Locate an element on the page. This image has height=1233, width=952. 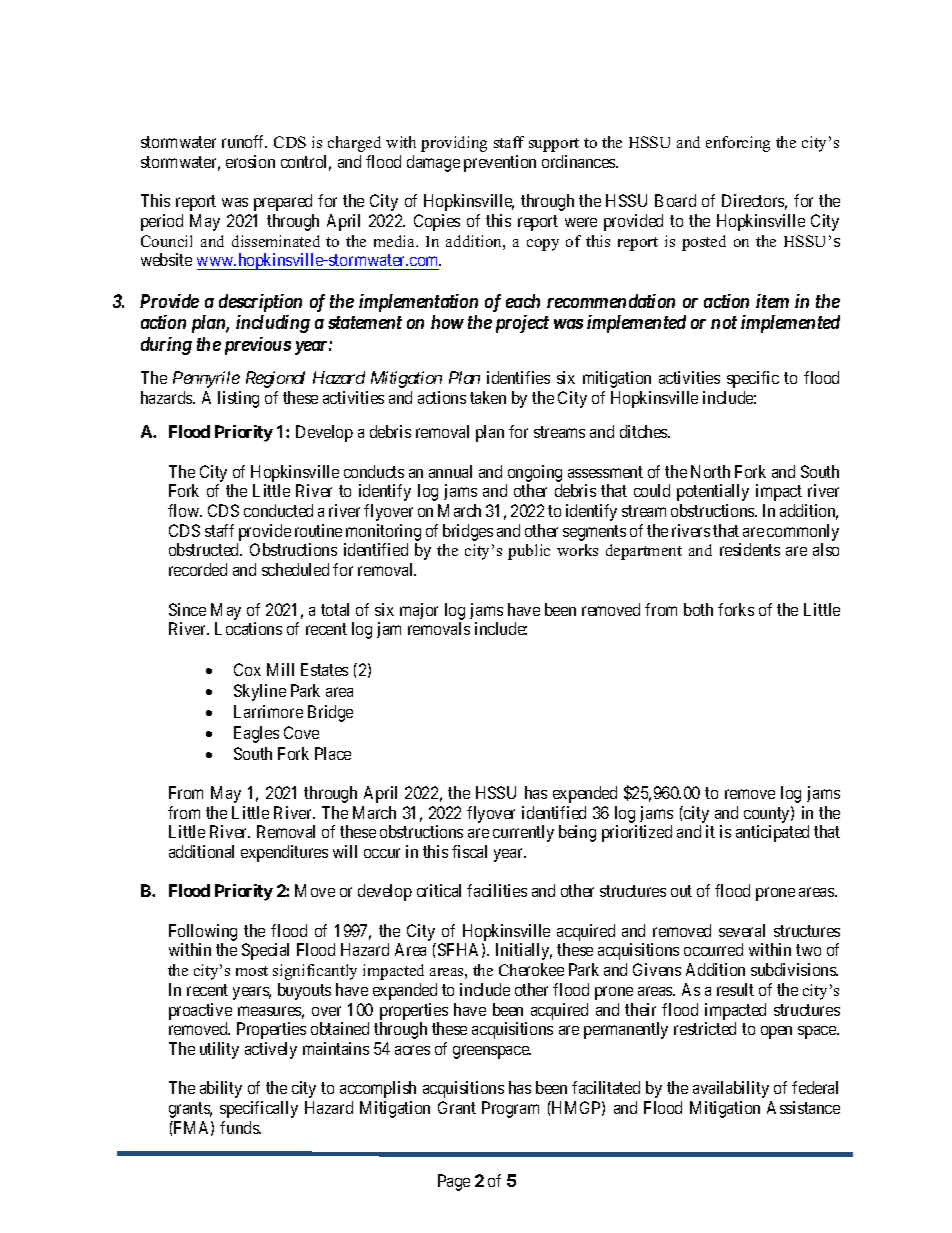
anticipated is located at coordinates (772, 833).
